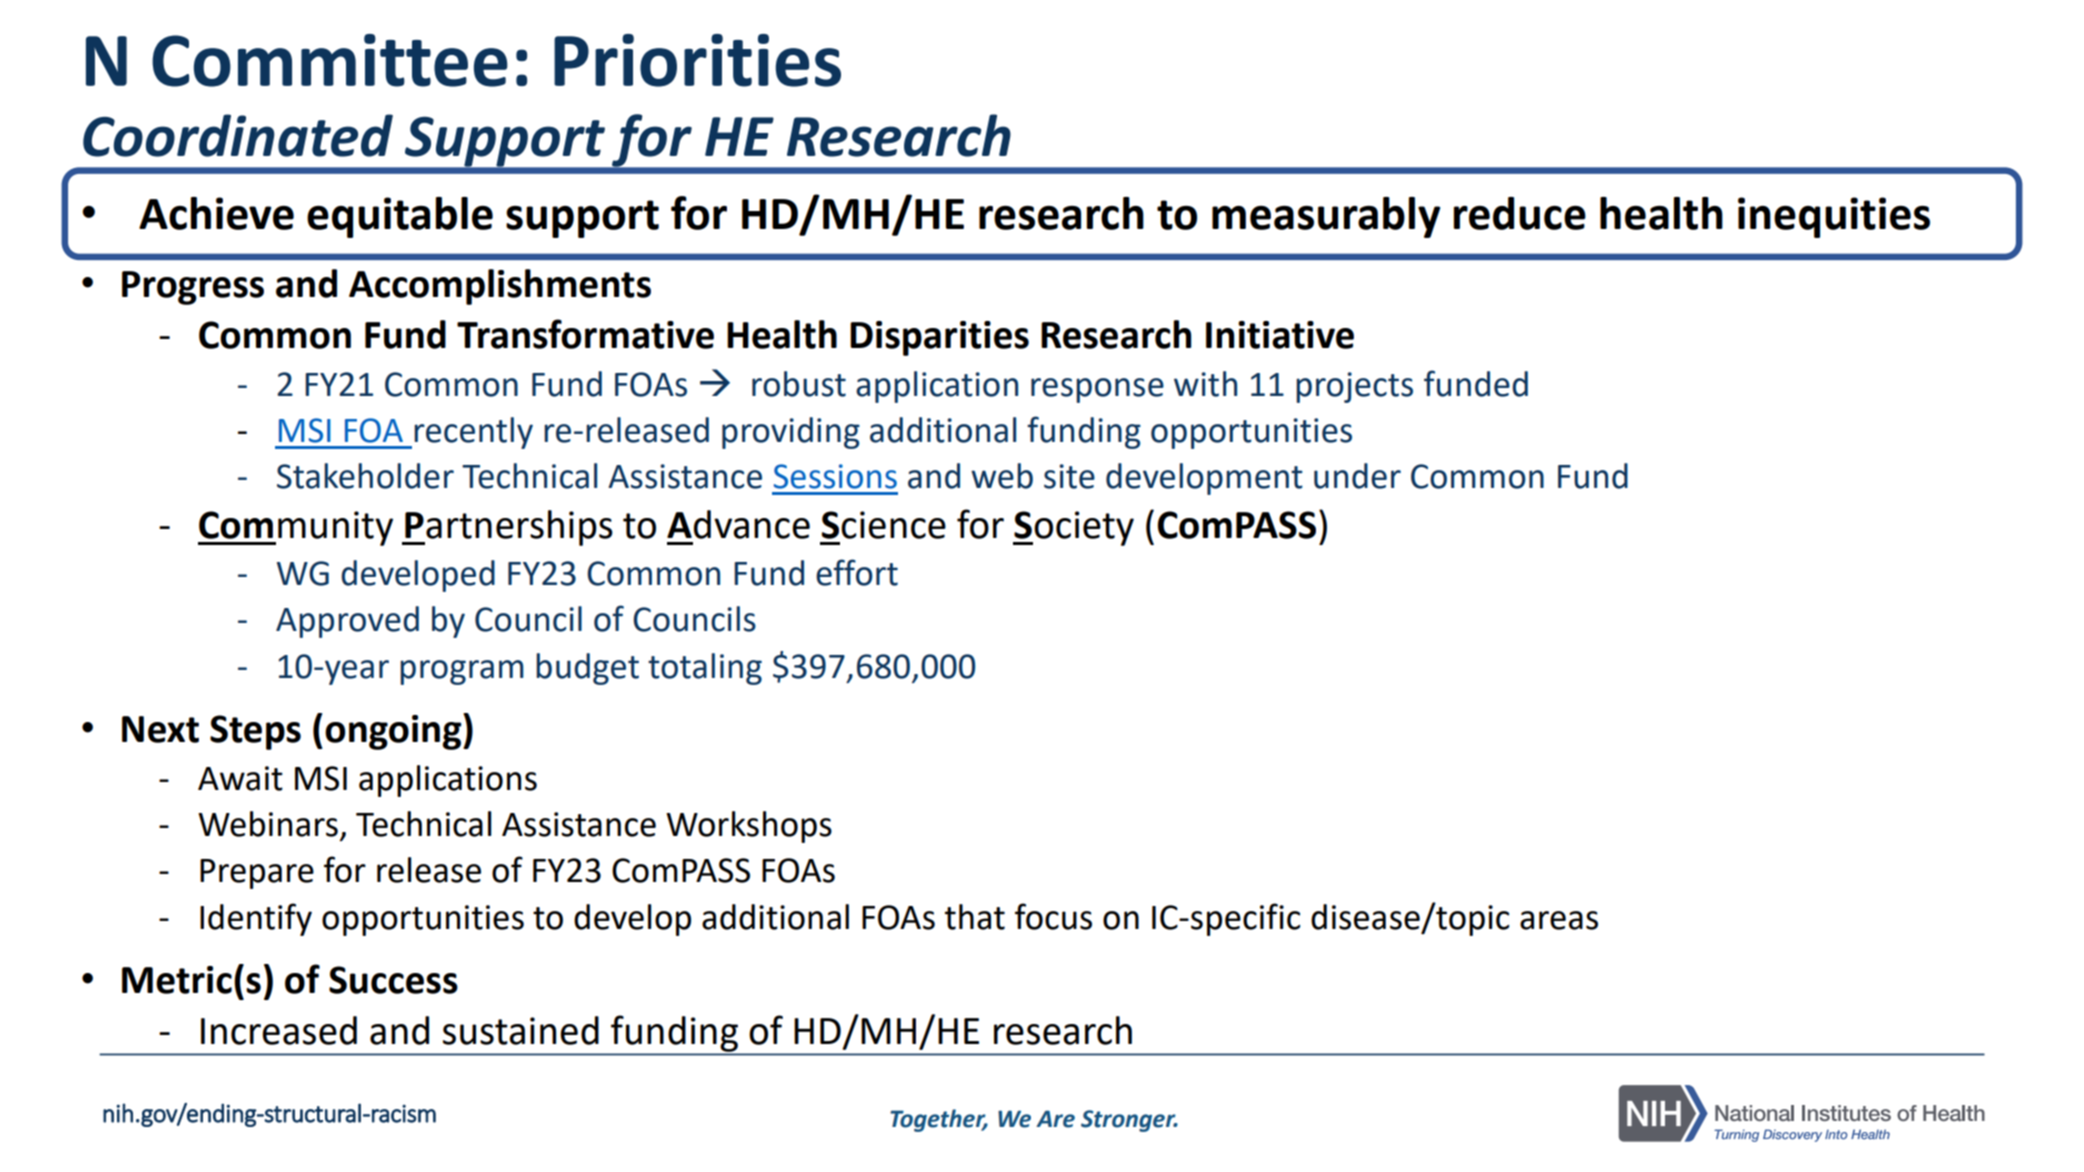  Describe the element at coordinates (330, 60) in the document. I see `Committee` at that location.
